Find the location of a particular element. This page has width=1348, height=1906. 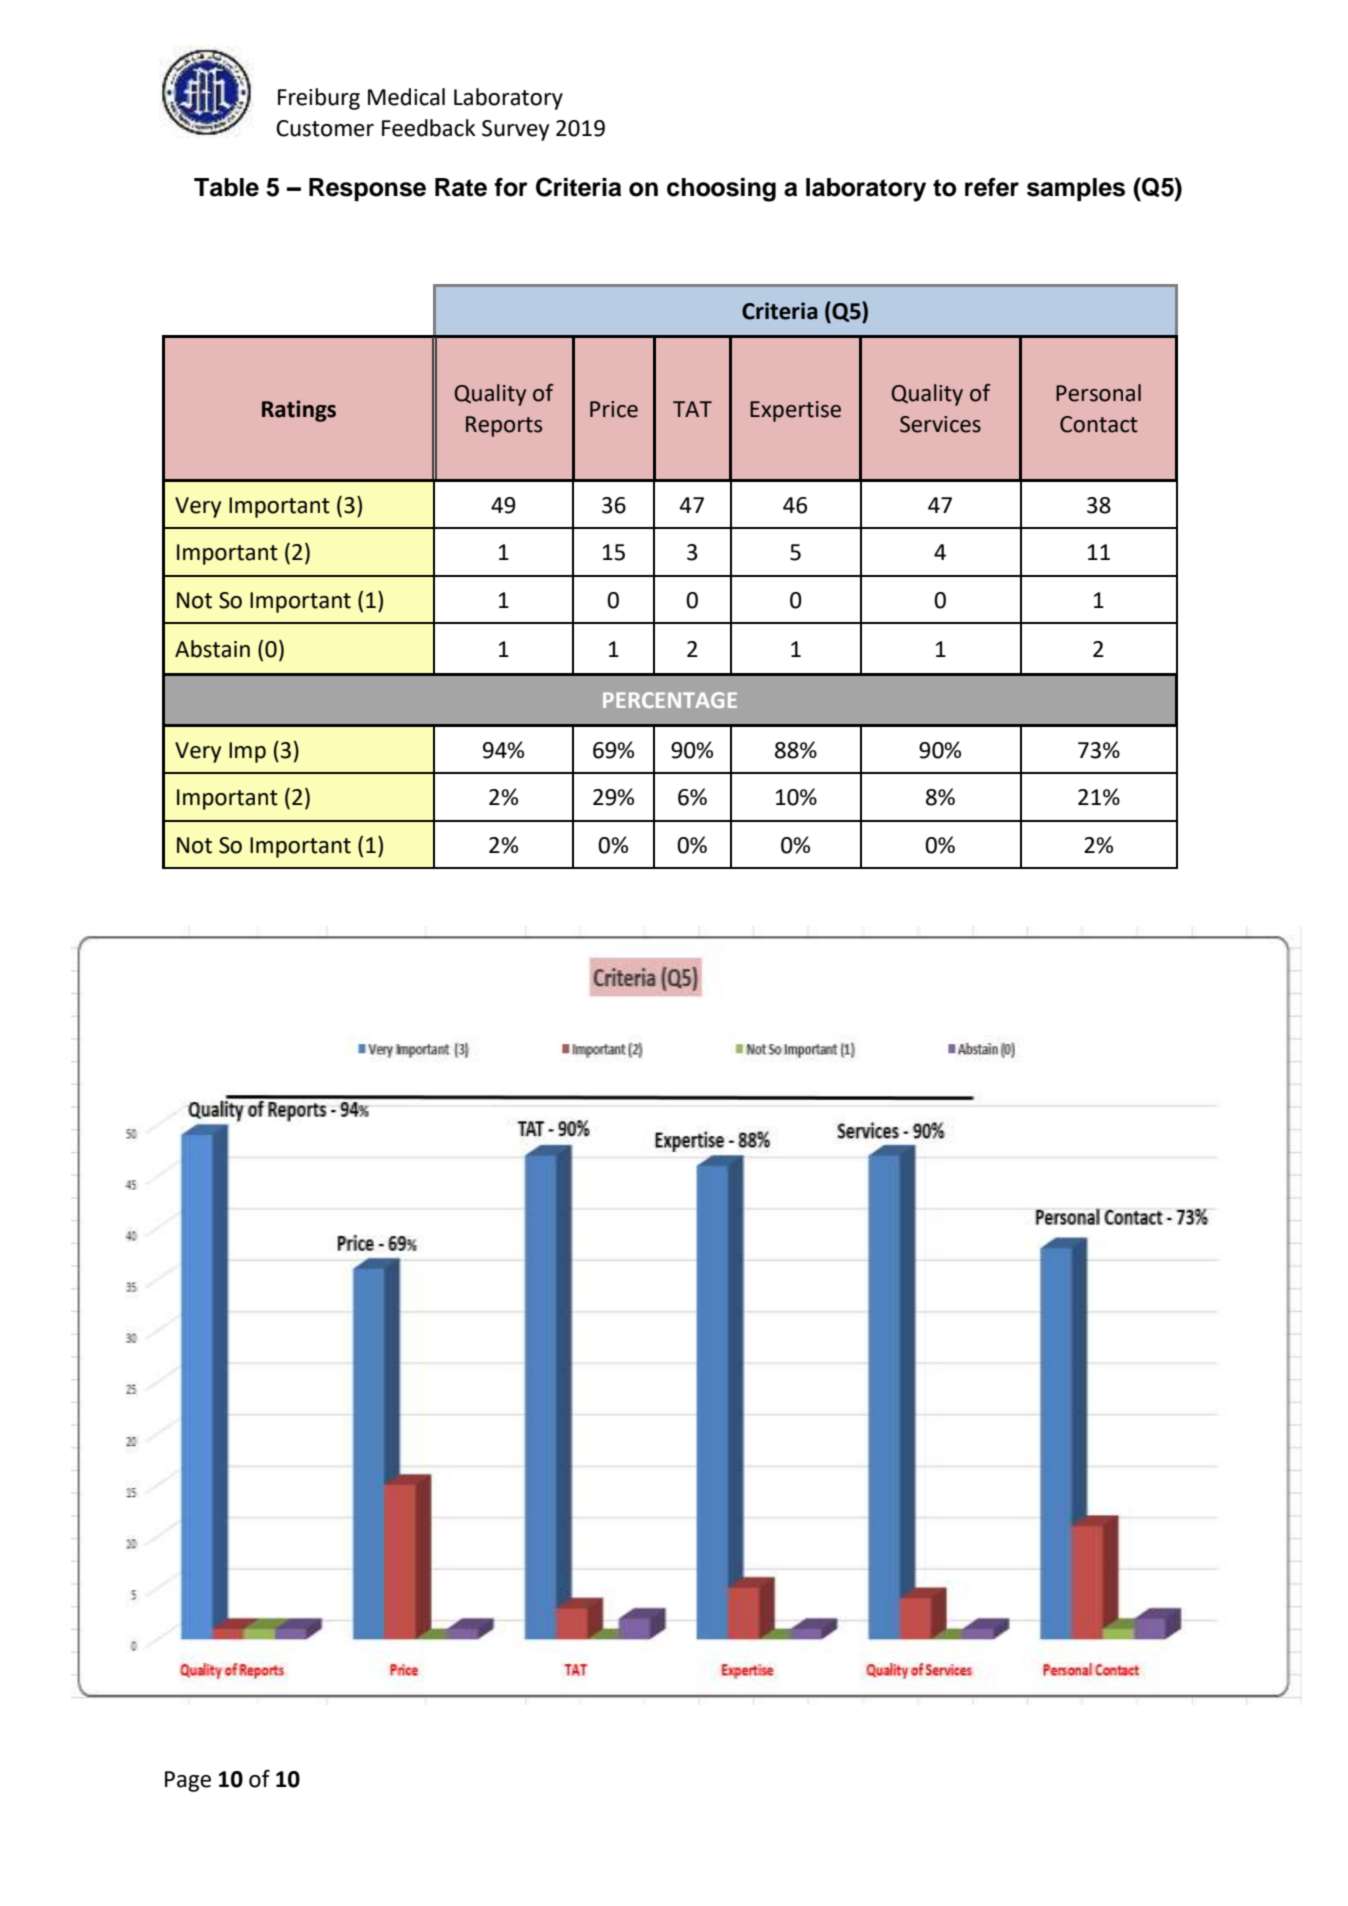

choosing is located at coordinates (721, 190).
